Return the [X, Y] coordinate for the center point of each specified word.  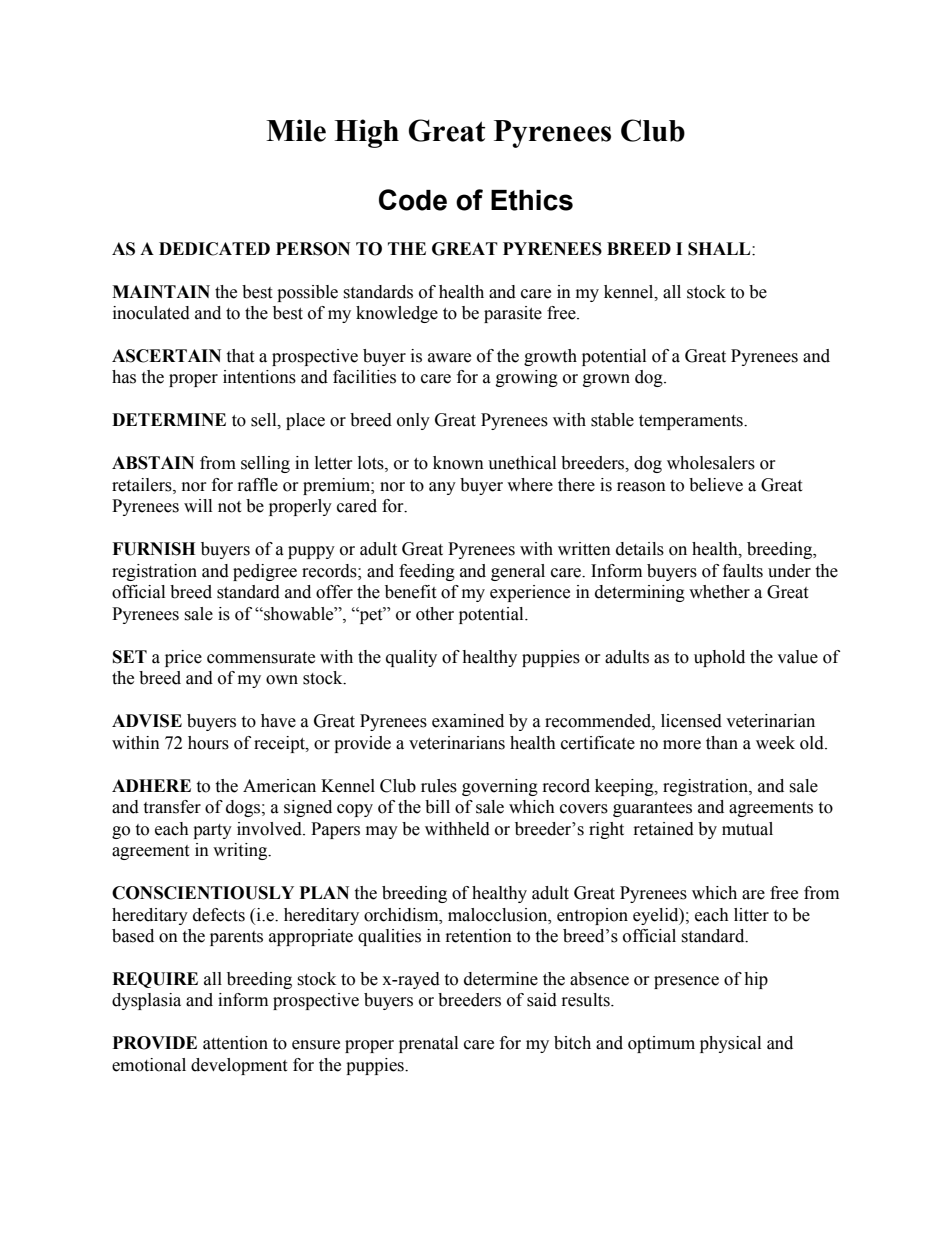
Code [413, 200]
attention [235, 1043]
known [458, 463]
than [722, 743]
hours [208, 743]
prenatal [428, 1044]
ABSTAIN [153, 463]
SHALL [720, 249]
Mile [296, 130]
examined [468, 721]
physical [730, 1044]
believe [716, 485]
